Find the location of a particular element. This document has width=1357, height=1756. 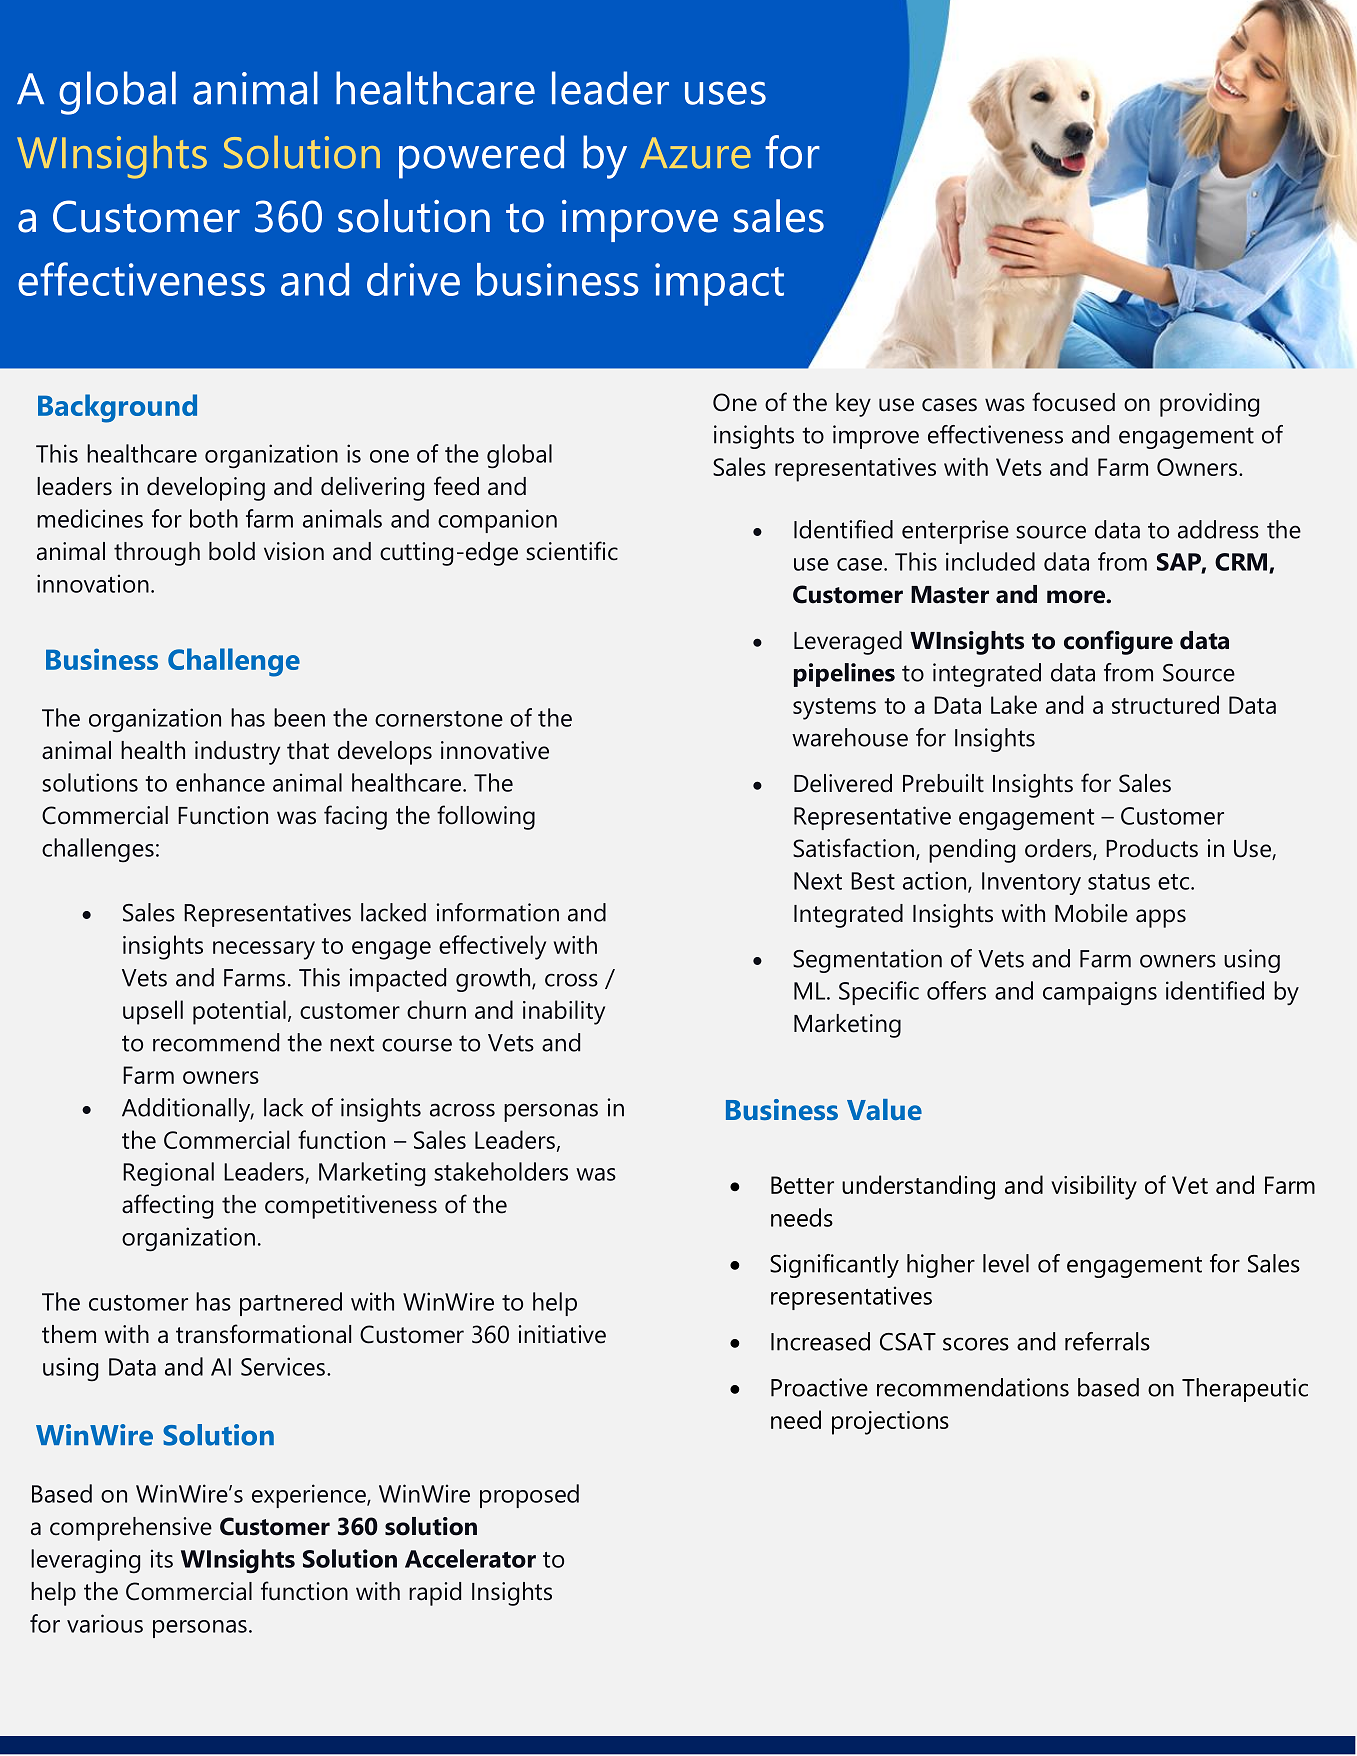

configure is located at coordinates (1118, 642).
